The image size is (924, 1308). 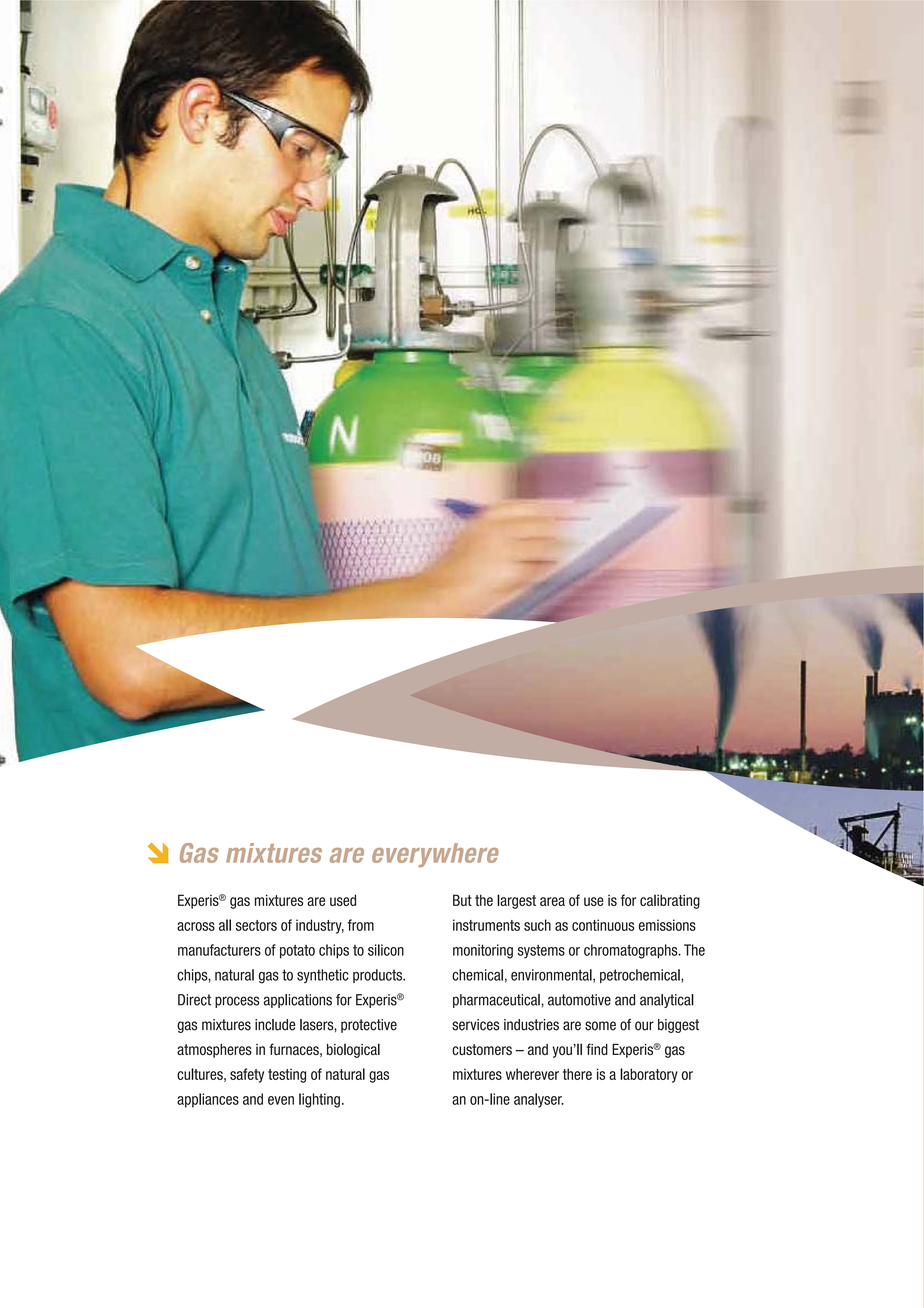 What do you see at coordinates (281, 1100) in the image?
I see `even` at bounding box center [281, 1100].
